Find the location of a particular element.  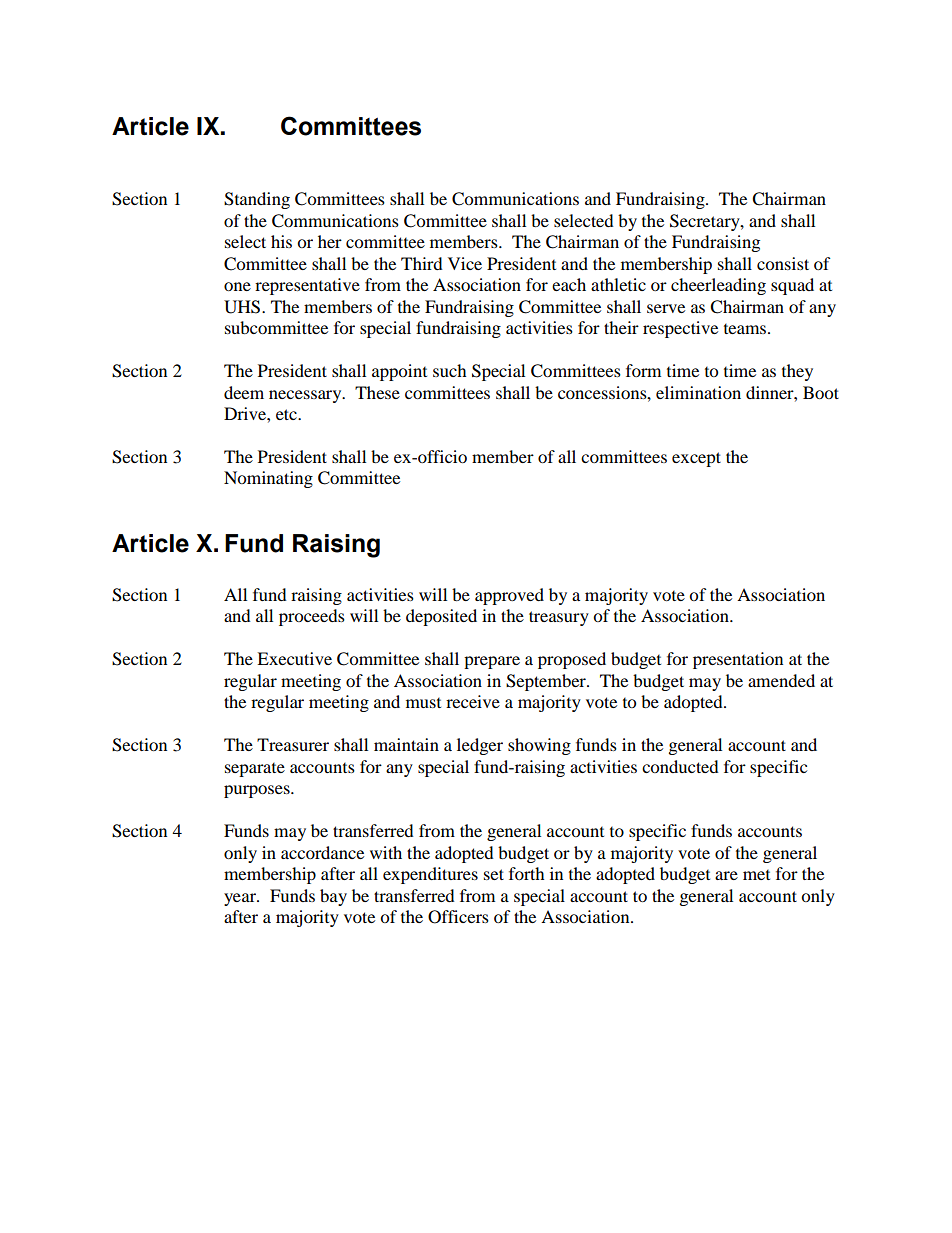

Vice is located at coordinates (465, 263).
